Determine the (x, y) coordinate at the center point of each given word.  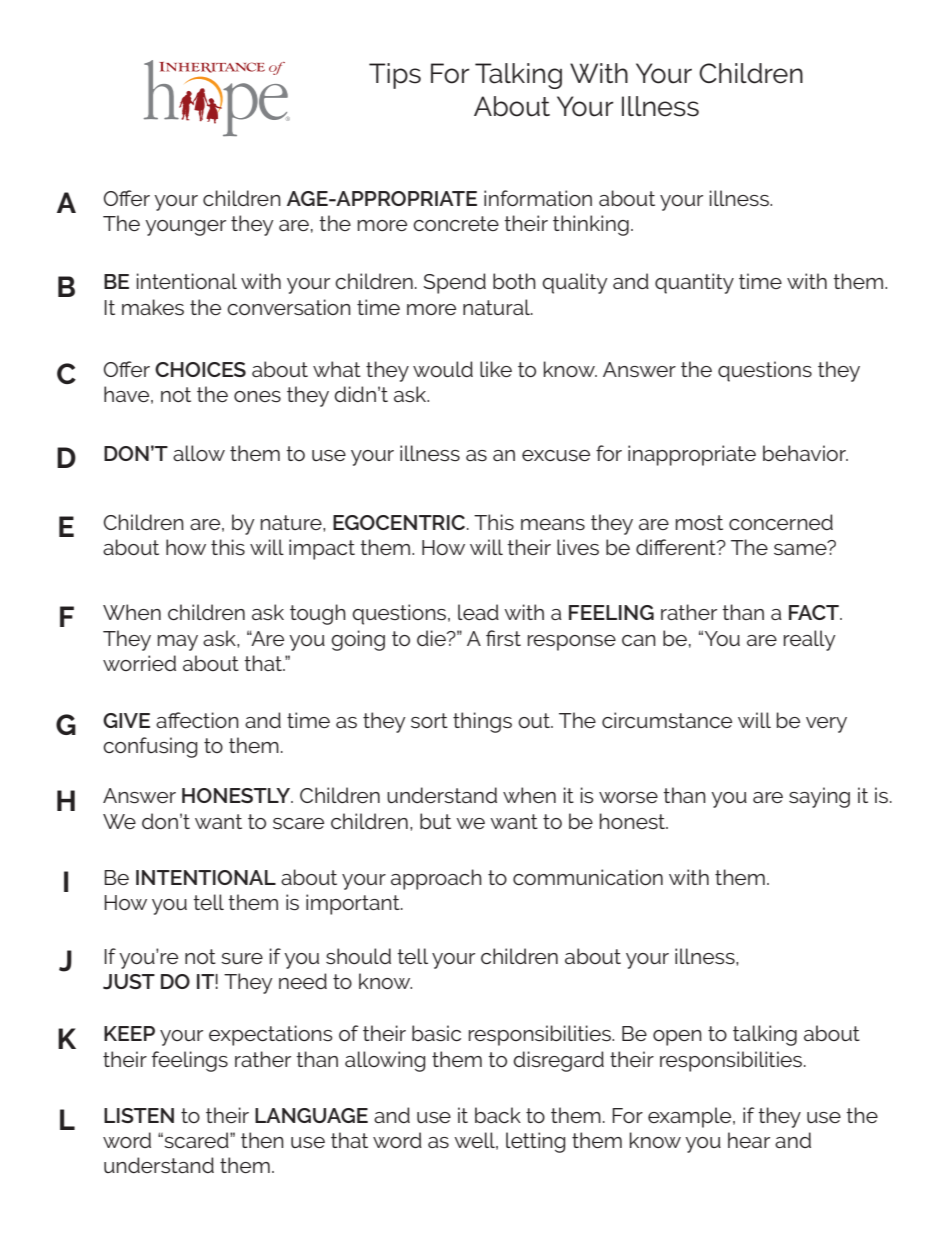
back (498, 1115)
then (262, 1140)
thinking (591, 225)
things (482, 722)
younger (185, 228)
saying (819, 797)
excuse (556, 455)
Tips (395, 76)
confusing (150, 747)
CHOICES (200, 369)
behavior (805, 453)
